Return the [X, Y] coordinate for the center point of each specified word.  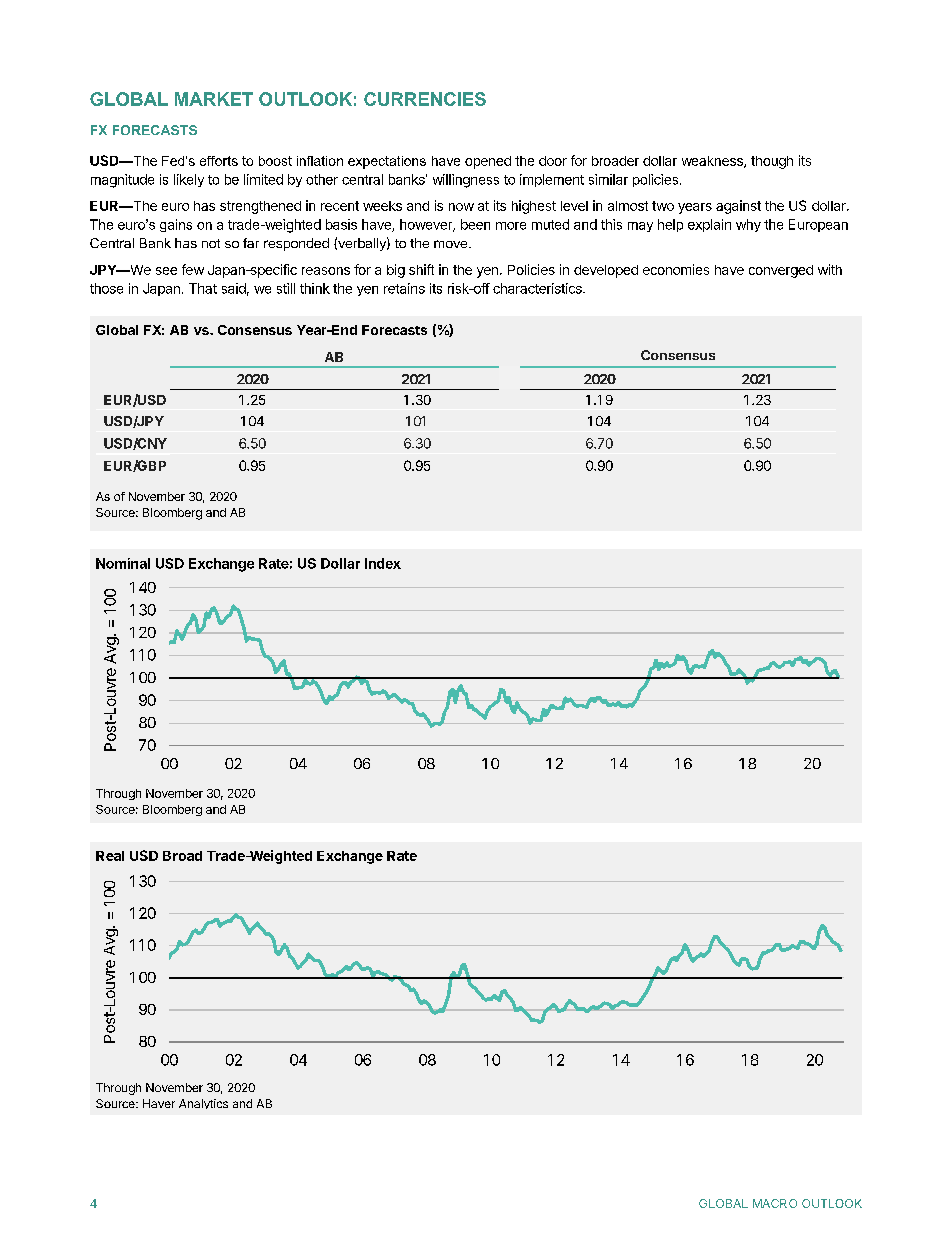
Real [110, 856]
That [203, 288]
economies [676, 269]
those [106, 288]
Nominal [123, 563]
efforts [219, 161]
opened [488, 162]
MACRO [775, 1203]
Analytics [203, 1104]
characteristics [538, 288]
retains [404, 288]
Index [383, 563]
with [830, 269]
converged [781, 271]
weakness [713, 162]
